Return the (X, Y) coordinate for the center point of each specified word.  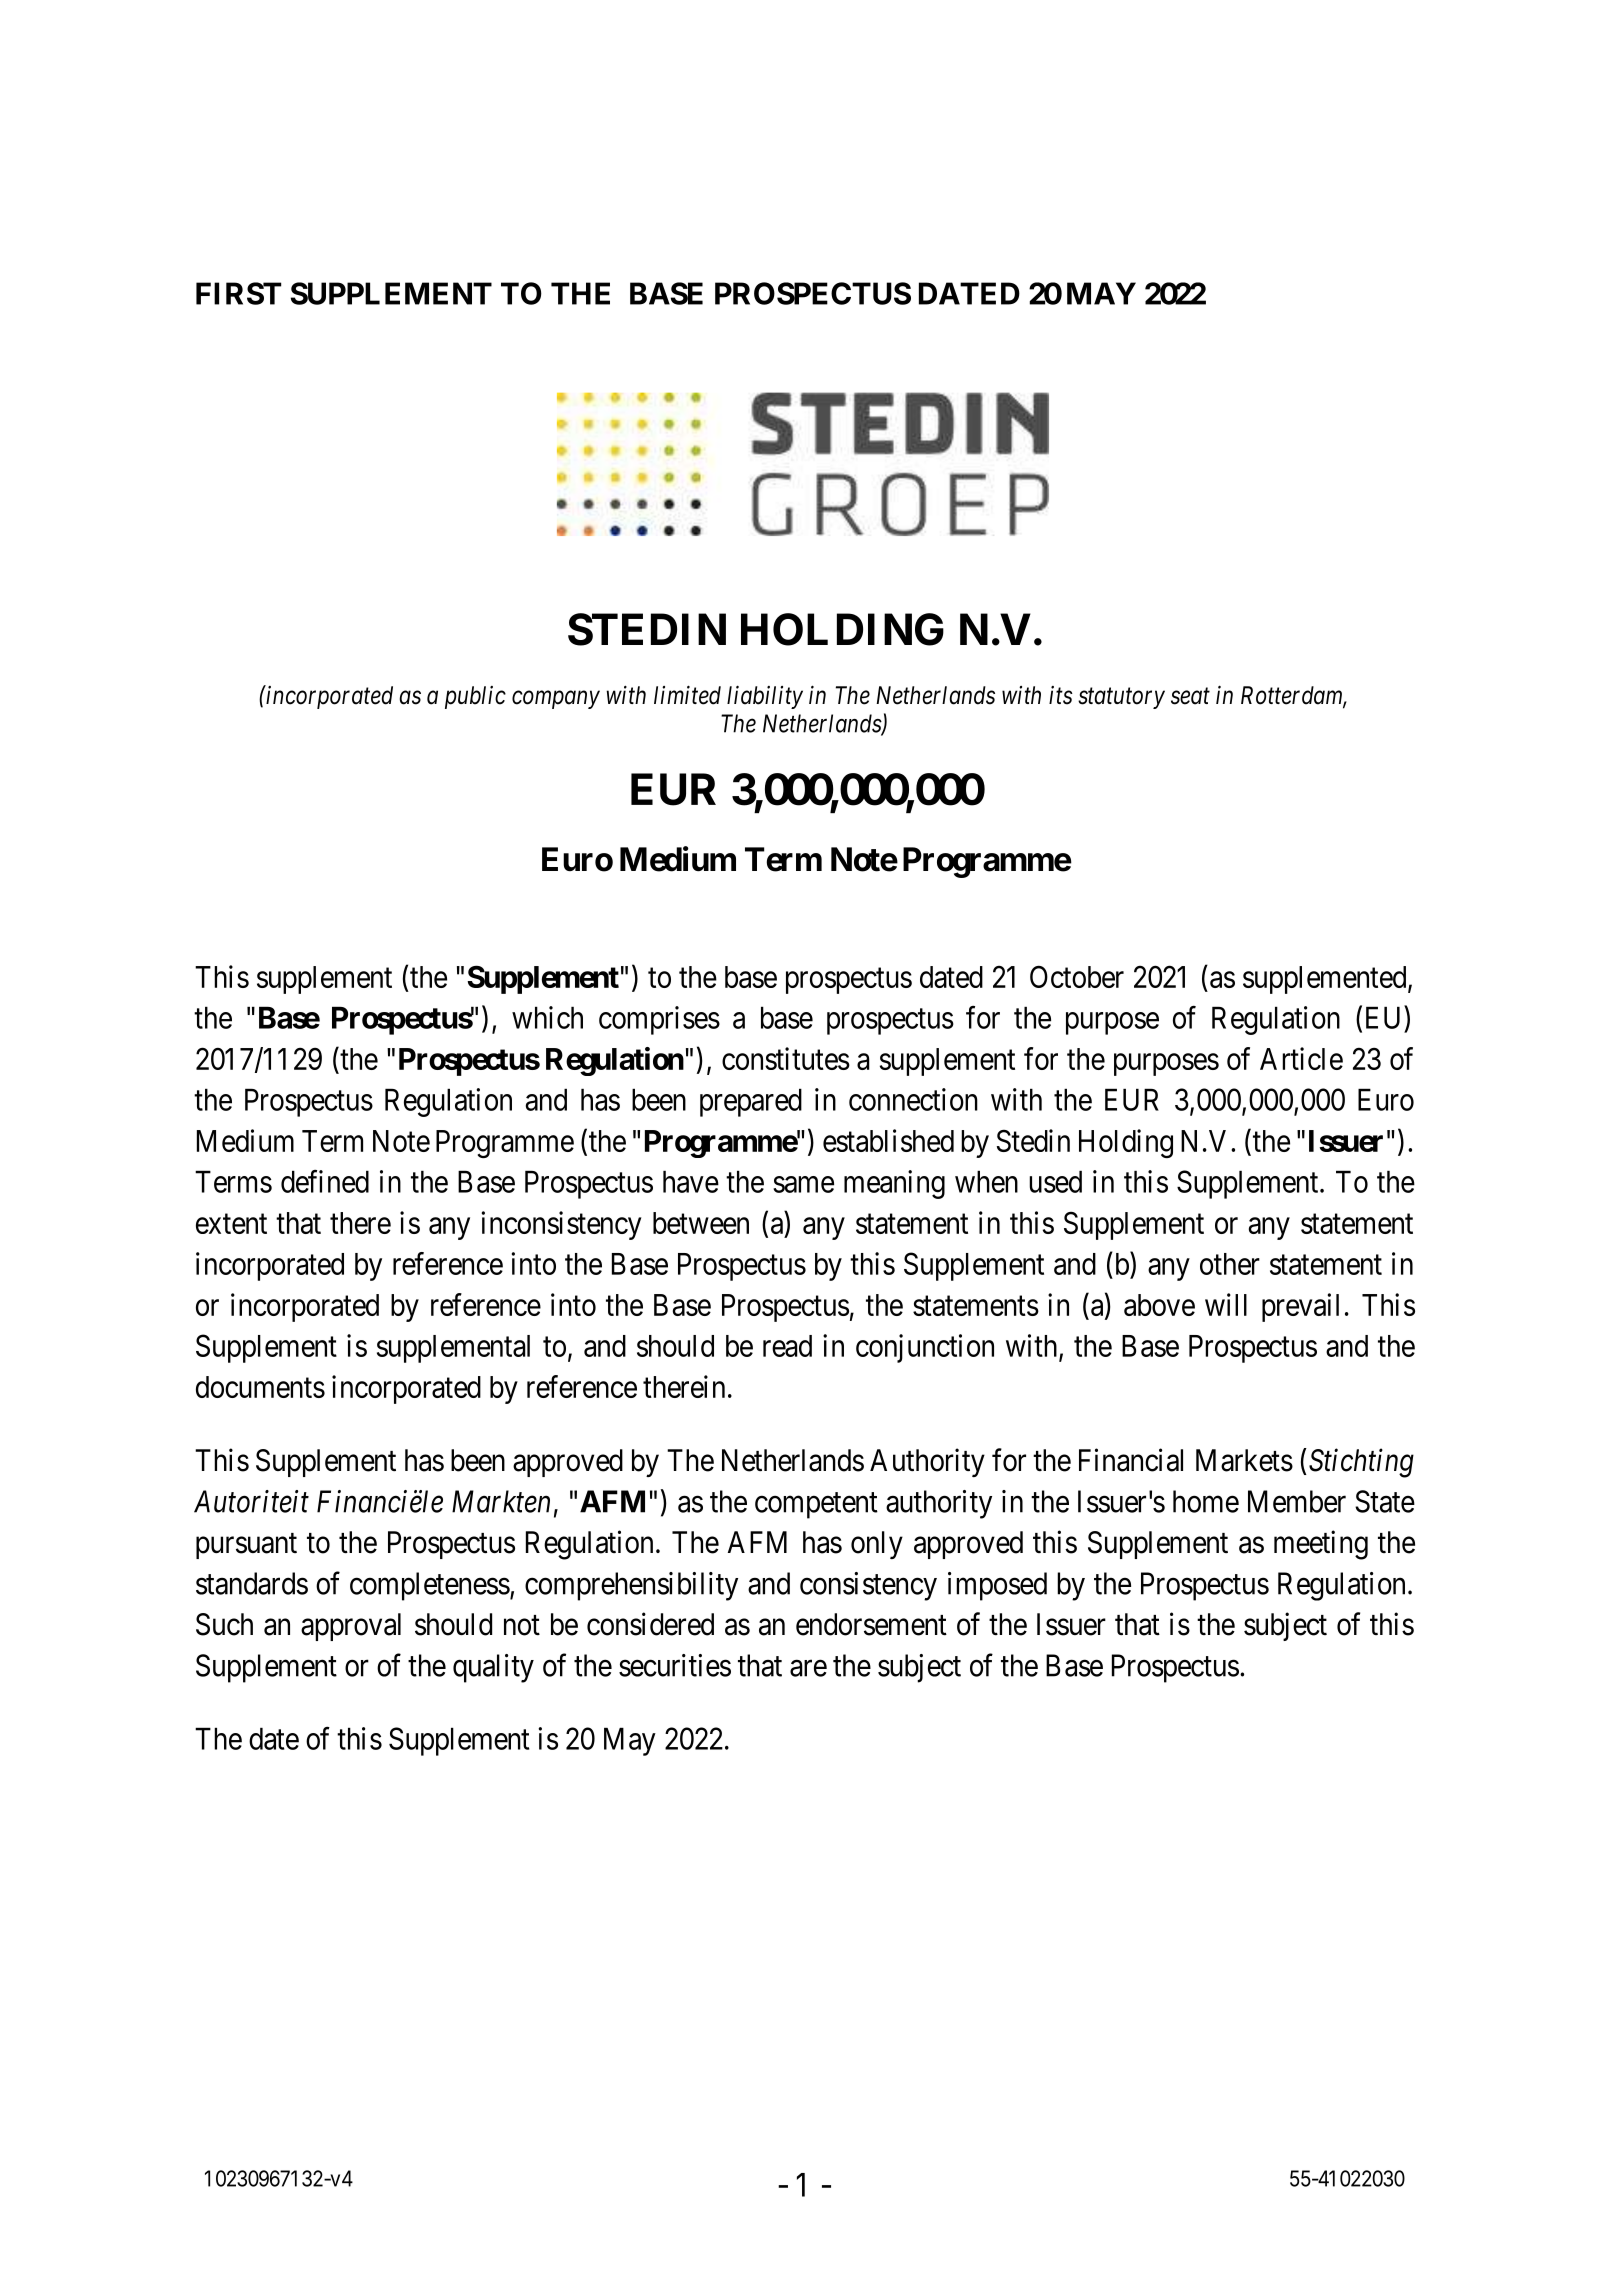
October (1077, 976)
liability (765, 697)
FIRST (238, 293)
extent (231, 1224)
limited (687, 695)
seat (1190, 696)
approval (351, 1627)
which (547, 1017)
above (1159, 1305)
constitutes (786, 1058)
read (787, 1346)
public (475, 697)
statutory (1121, 698)
